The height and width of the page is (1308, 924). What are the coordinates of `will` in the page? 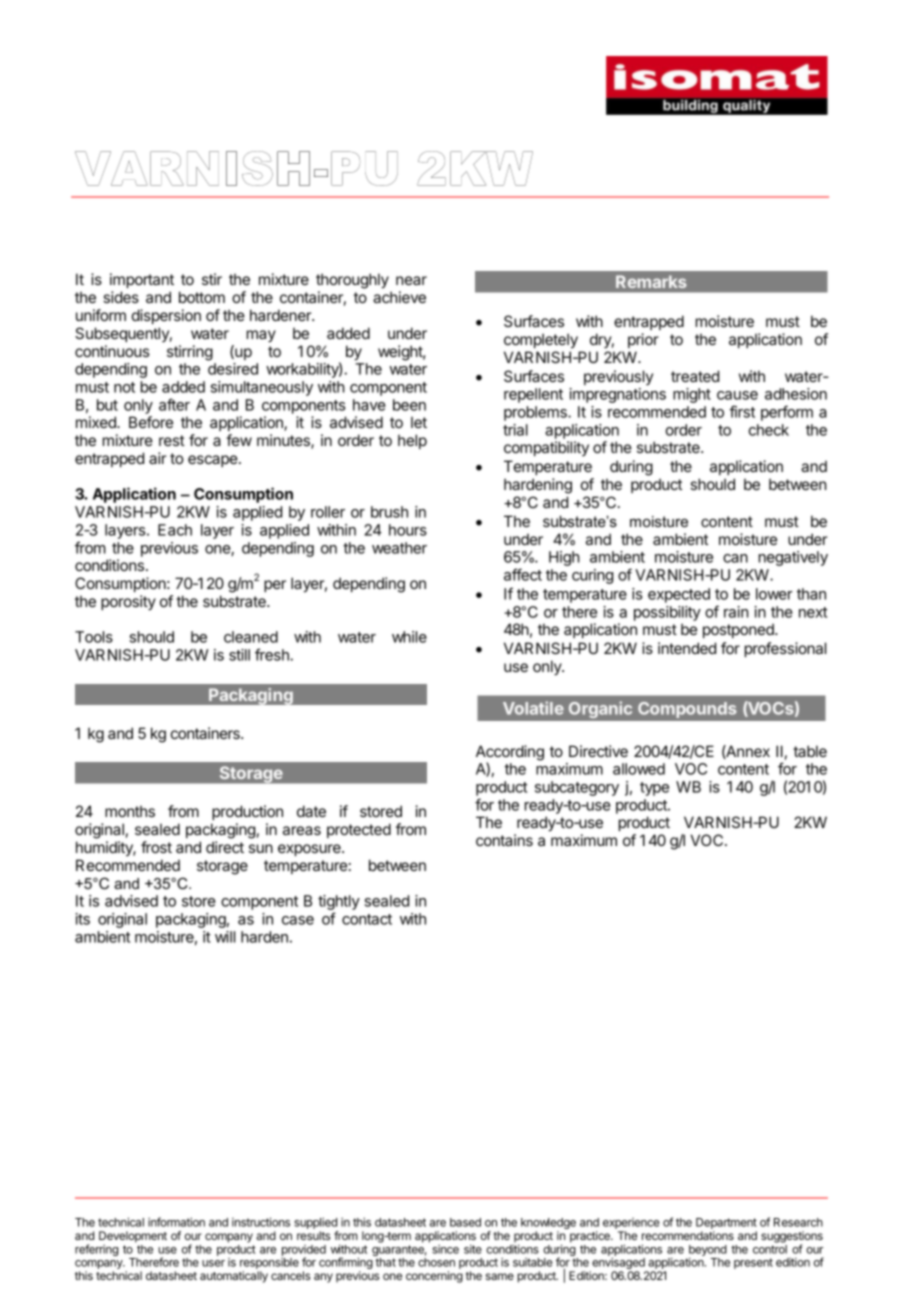 It's located at (225, 937).
